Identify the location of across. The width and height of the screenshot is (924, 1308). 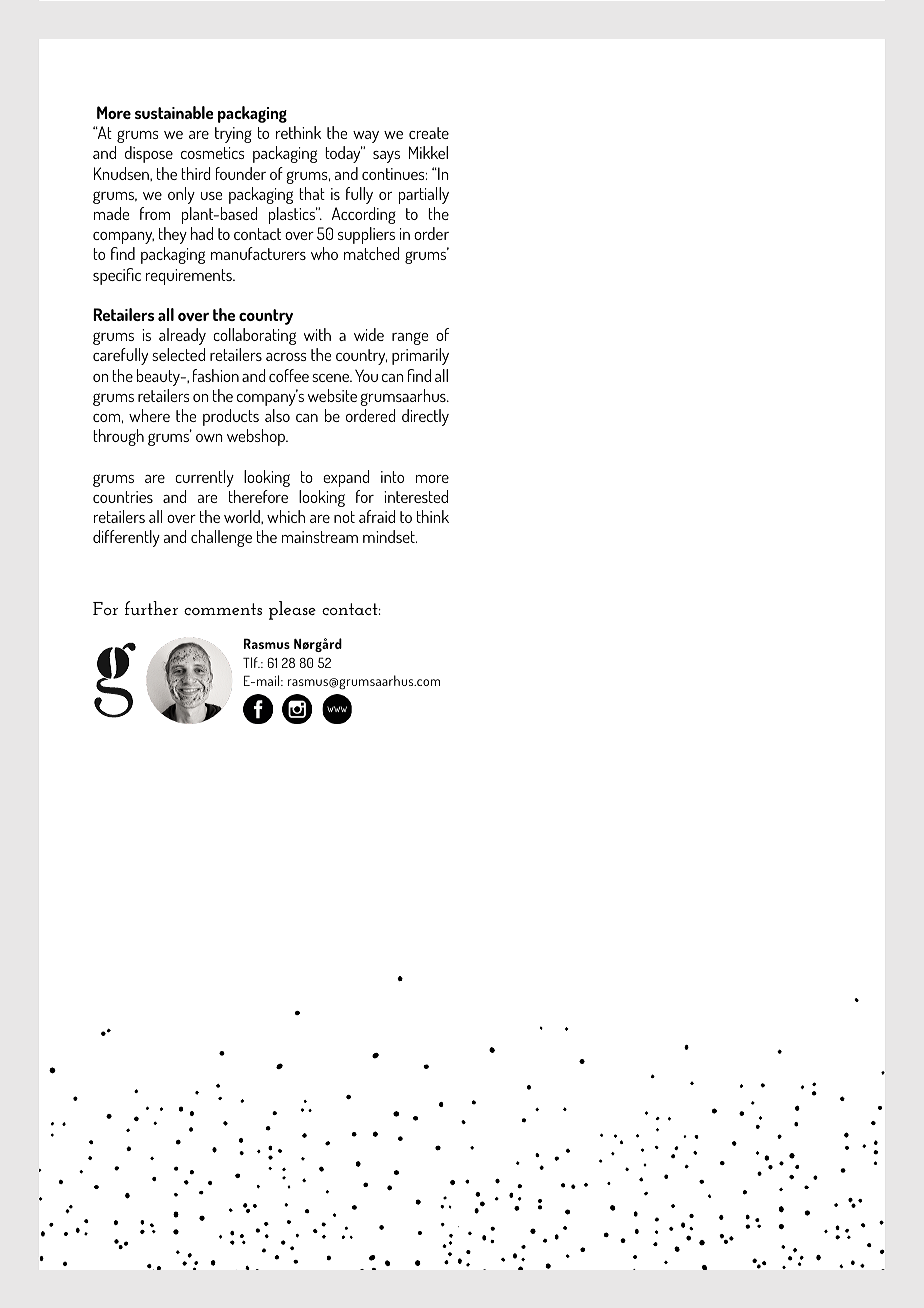
(286, 357).
